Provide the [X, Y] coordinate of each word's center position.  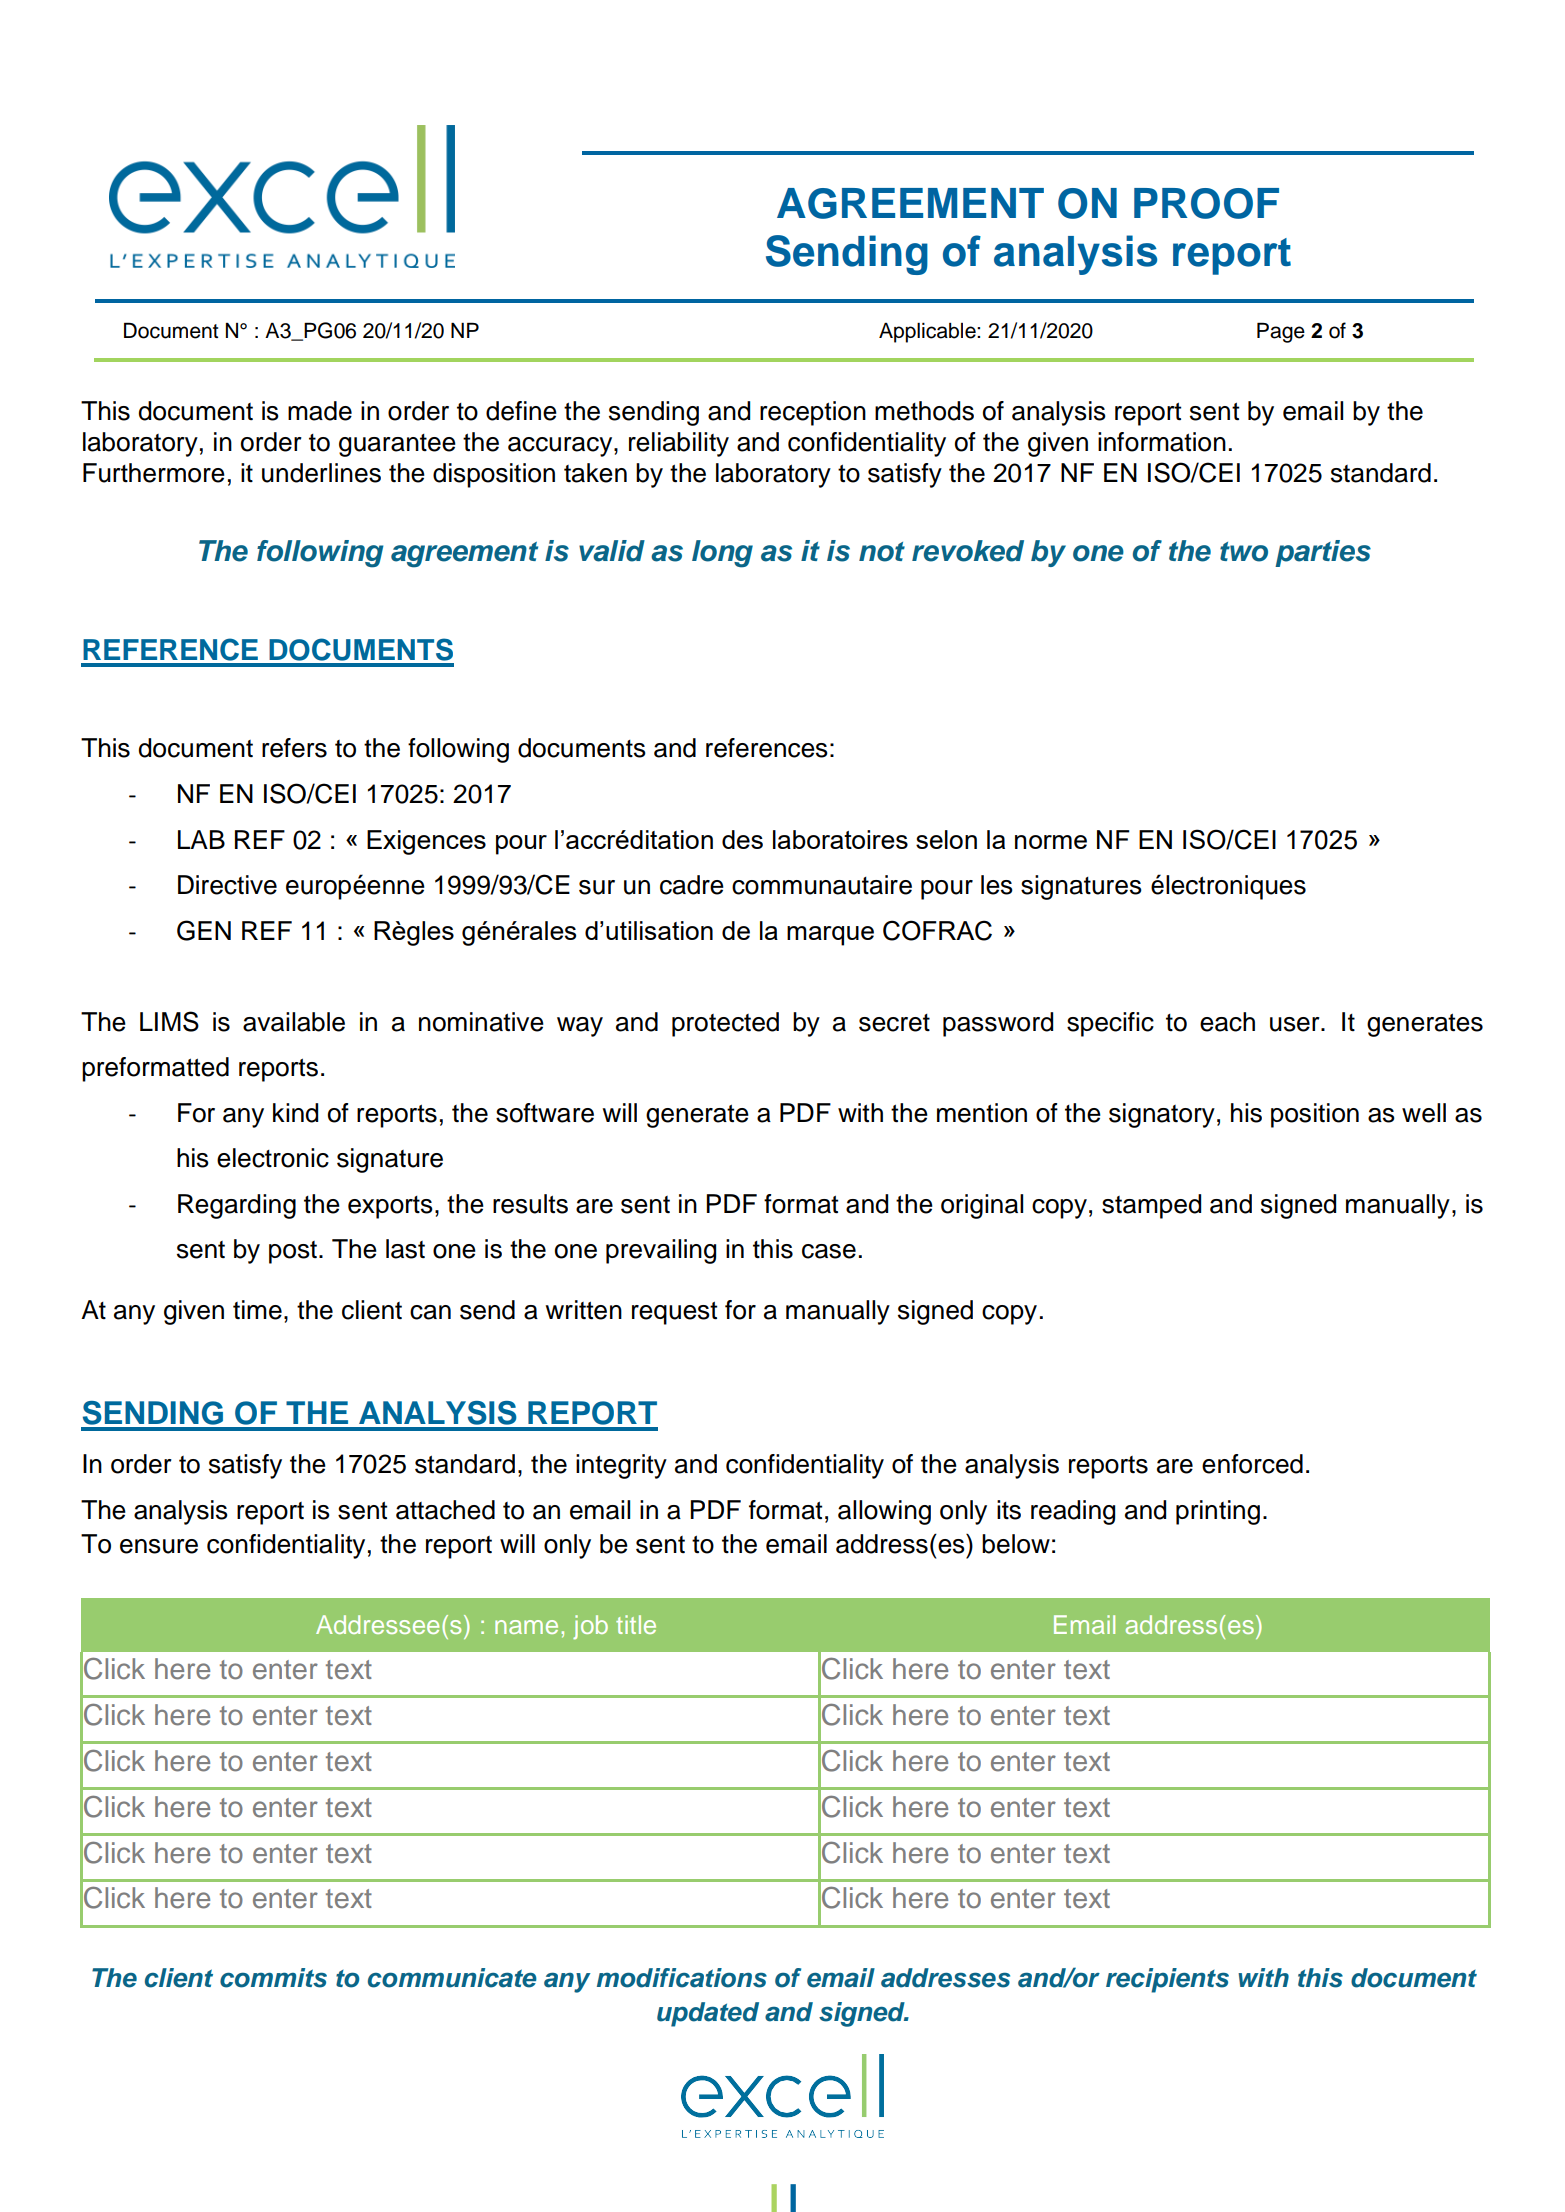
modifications [682, 1978]
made [320, 411]
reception [813, 413]
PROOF [1206, 203]
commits [273, 1978]
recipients [1167, 1980]
